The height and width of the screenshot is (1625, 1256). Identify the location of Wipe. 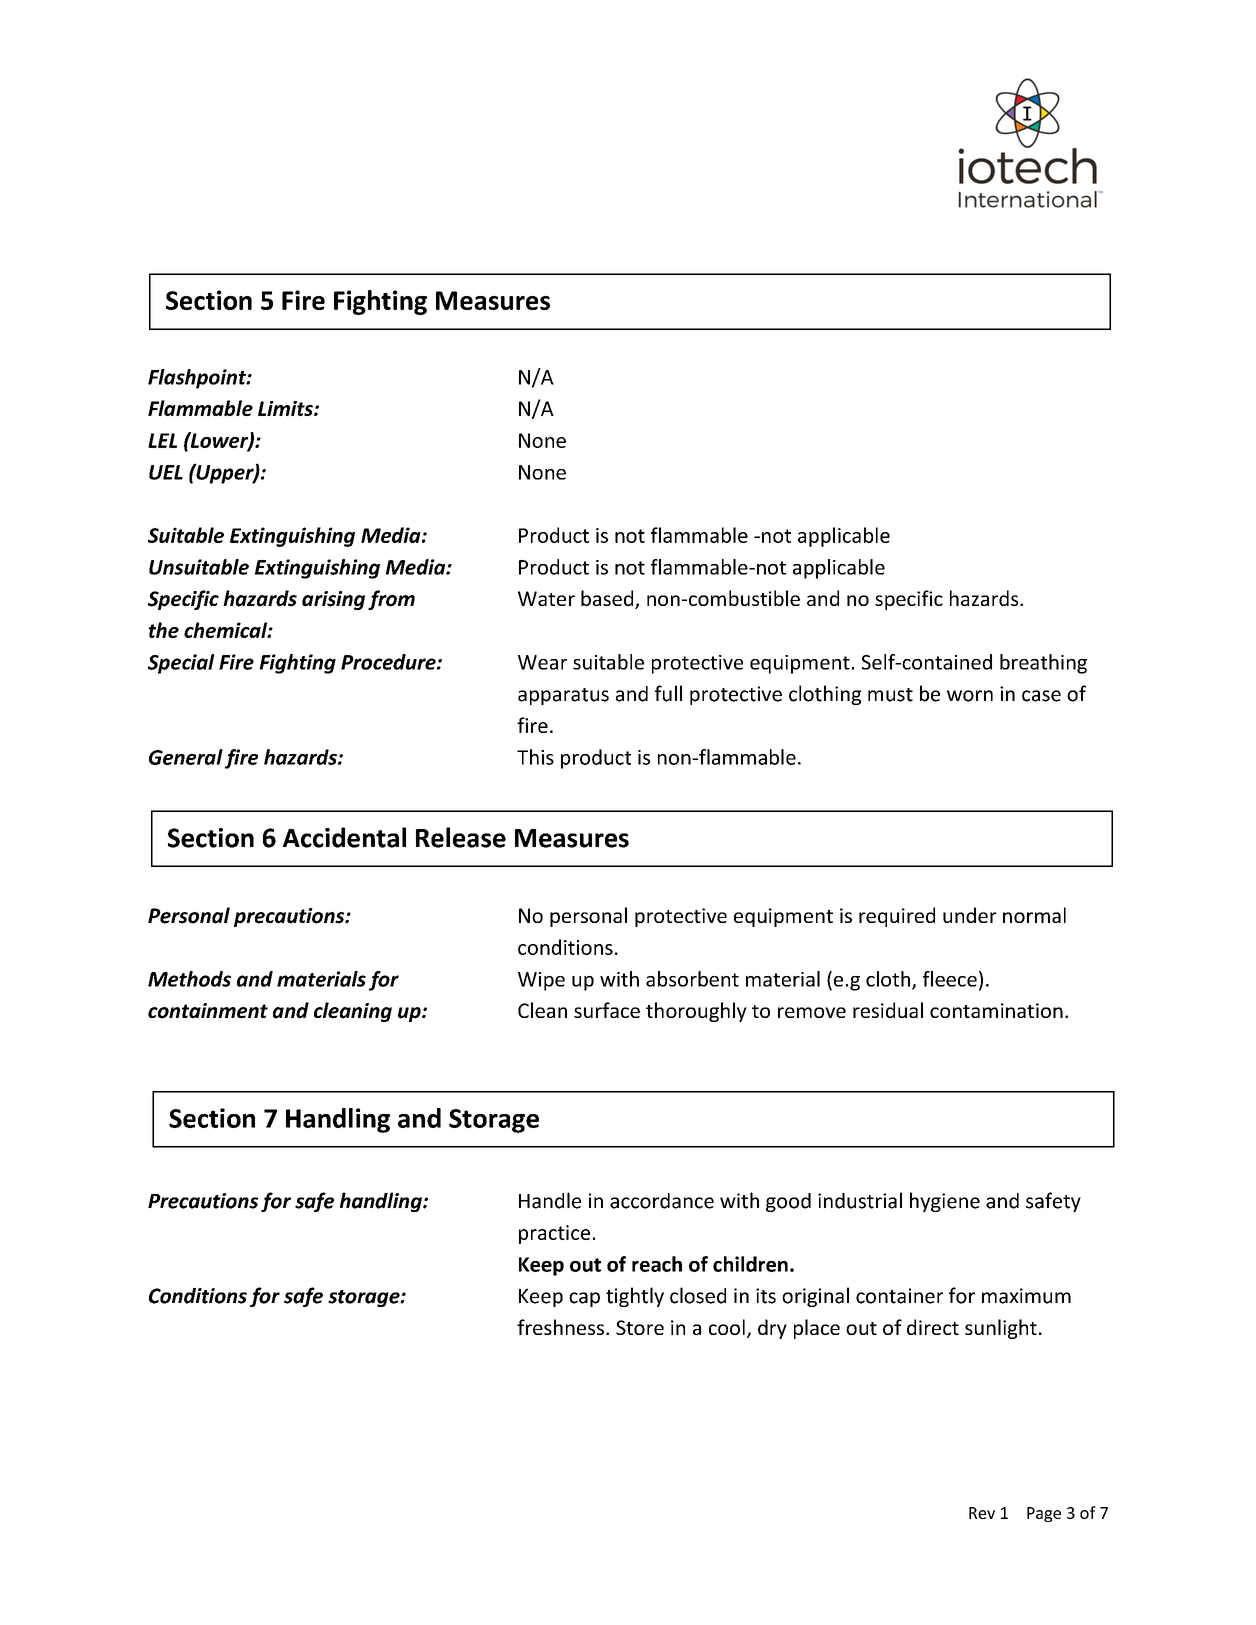
(541, 981).
